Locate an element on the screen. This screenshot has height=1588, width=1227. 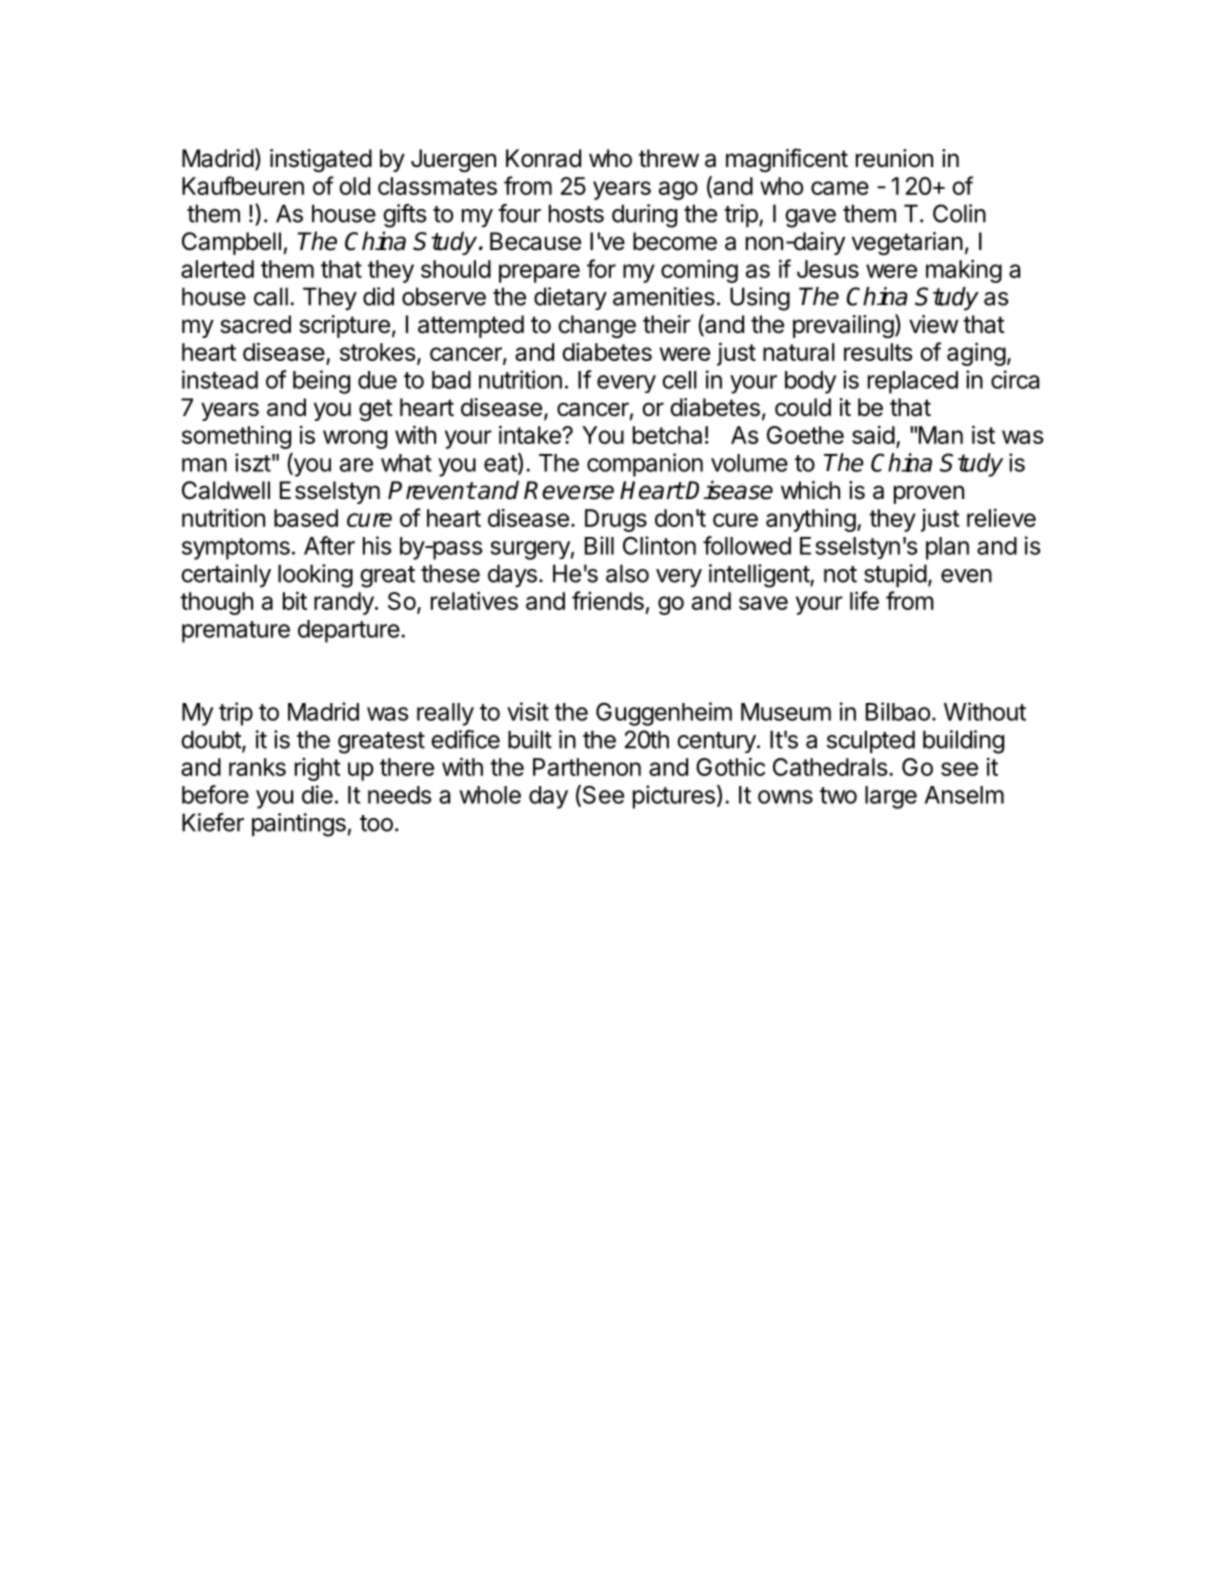
plan is located at coordinates (947, 548).
